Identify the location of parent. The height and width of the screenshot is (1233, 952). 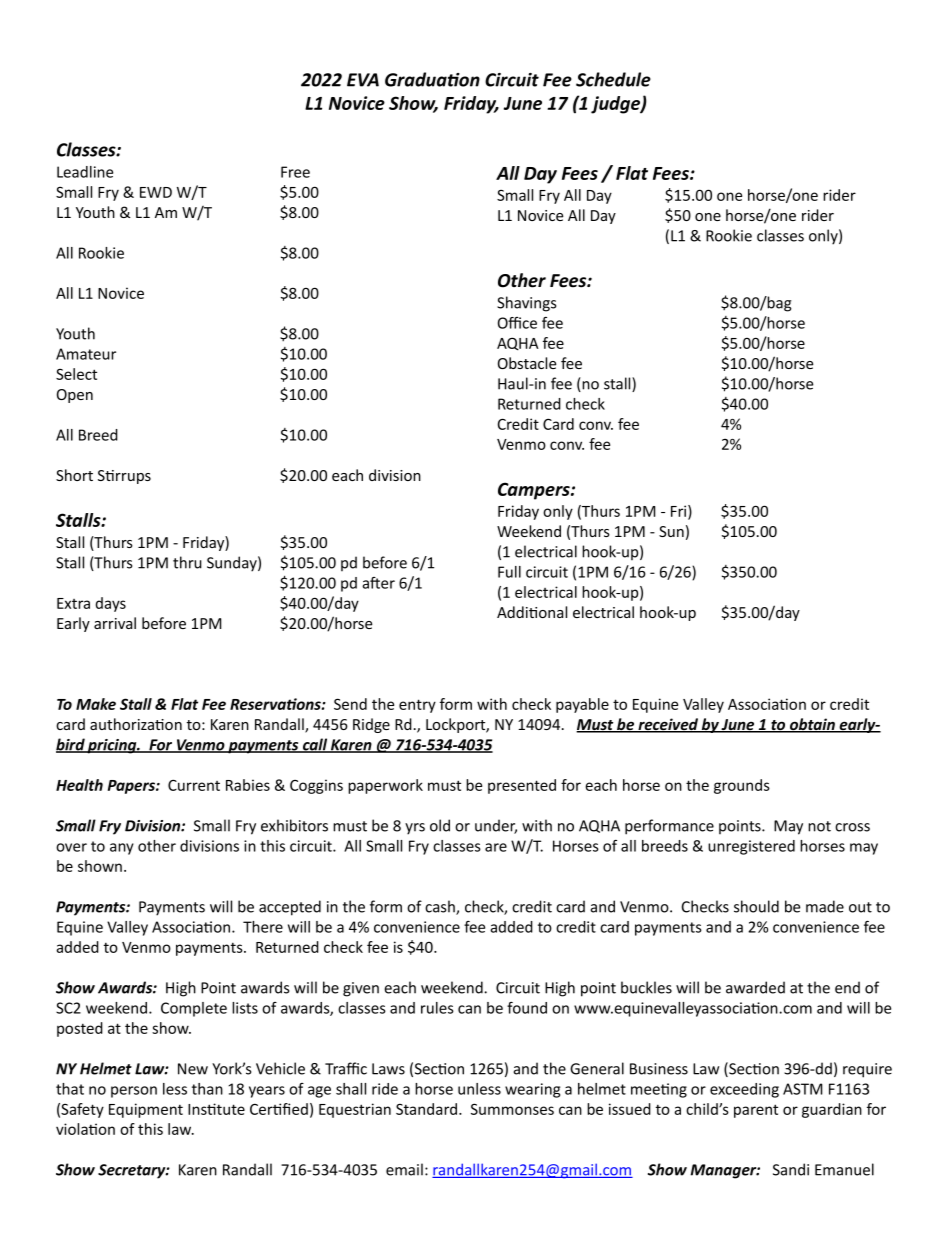
(756, 1111).
